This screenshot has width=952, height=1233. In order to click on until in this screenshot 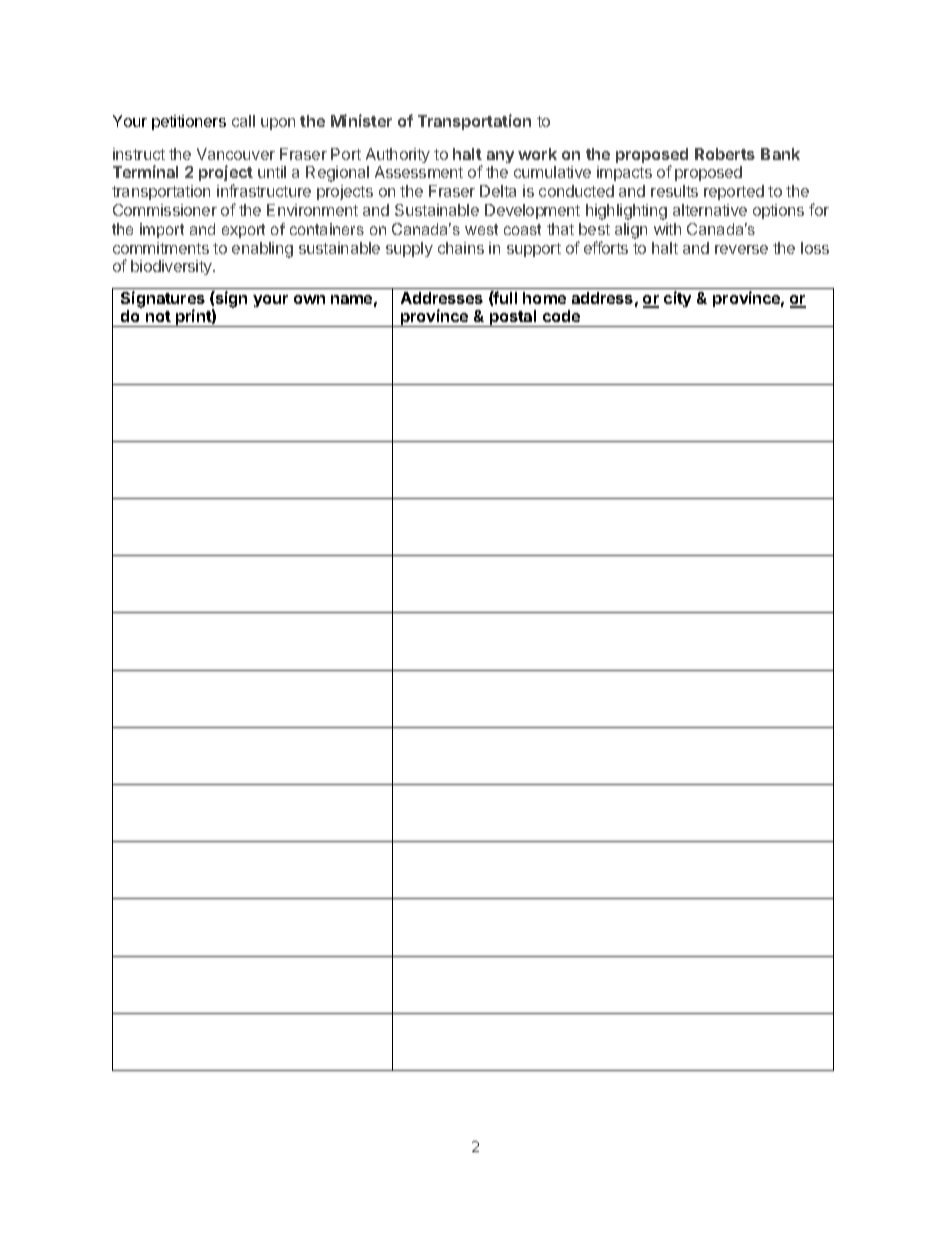, I will do `click(272, 172)`.
